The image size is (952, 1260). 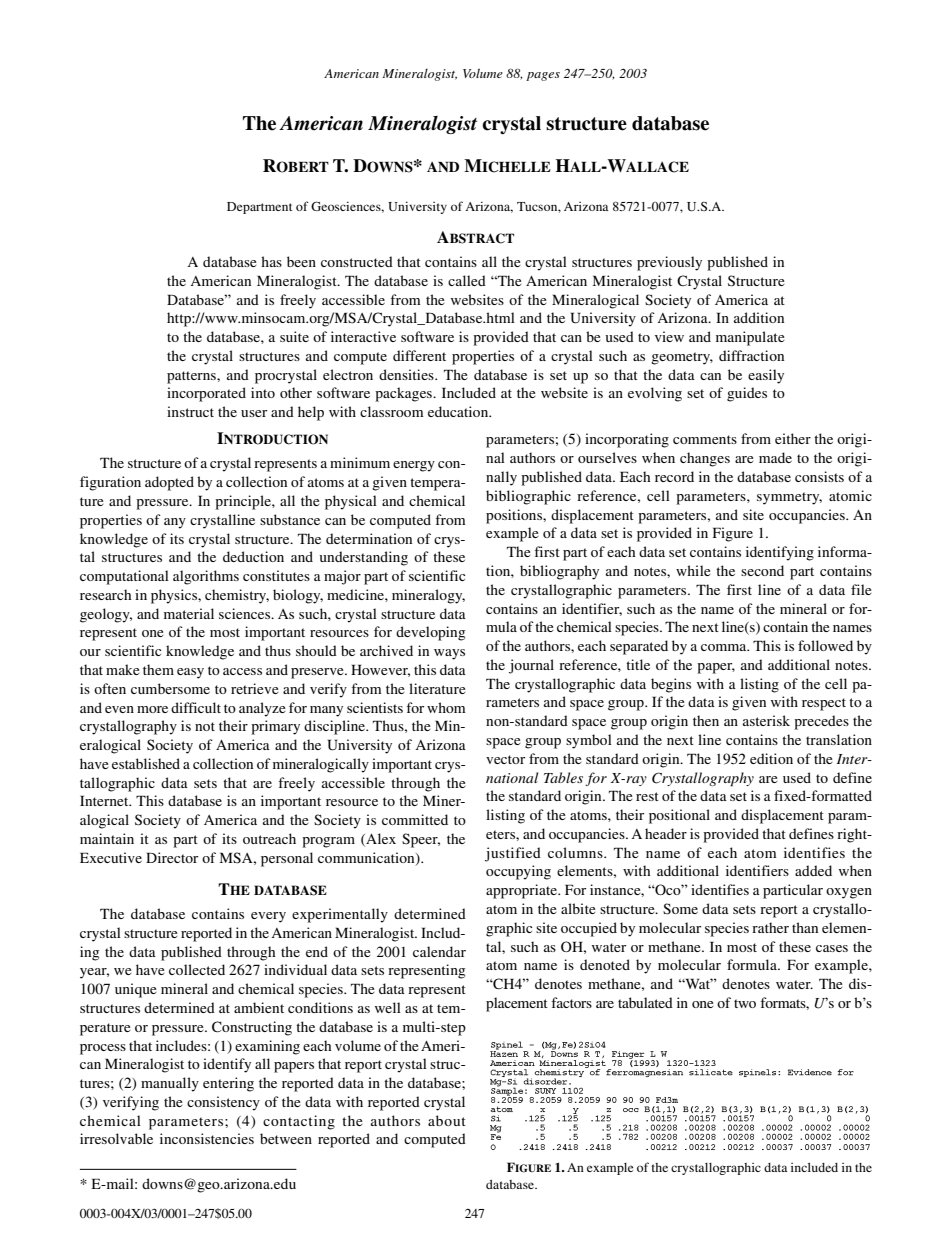 What do you see at coordinates (223, 1103) in the screenshot?
I see `consistency` at bounding box center [223, 1103].
